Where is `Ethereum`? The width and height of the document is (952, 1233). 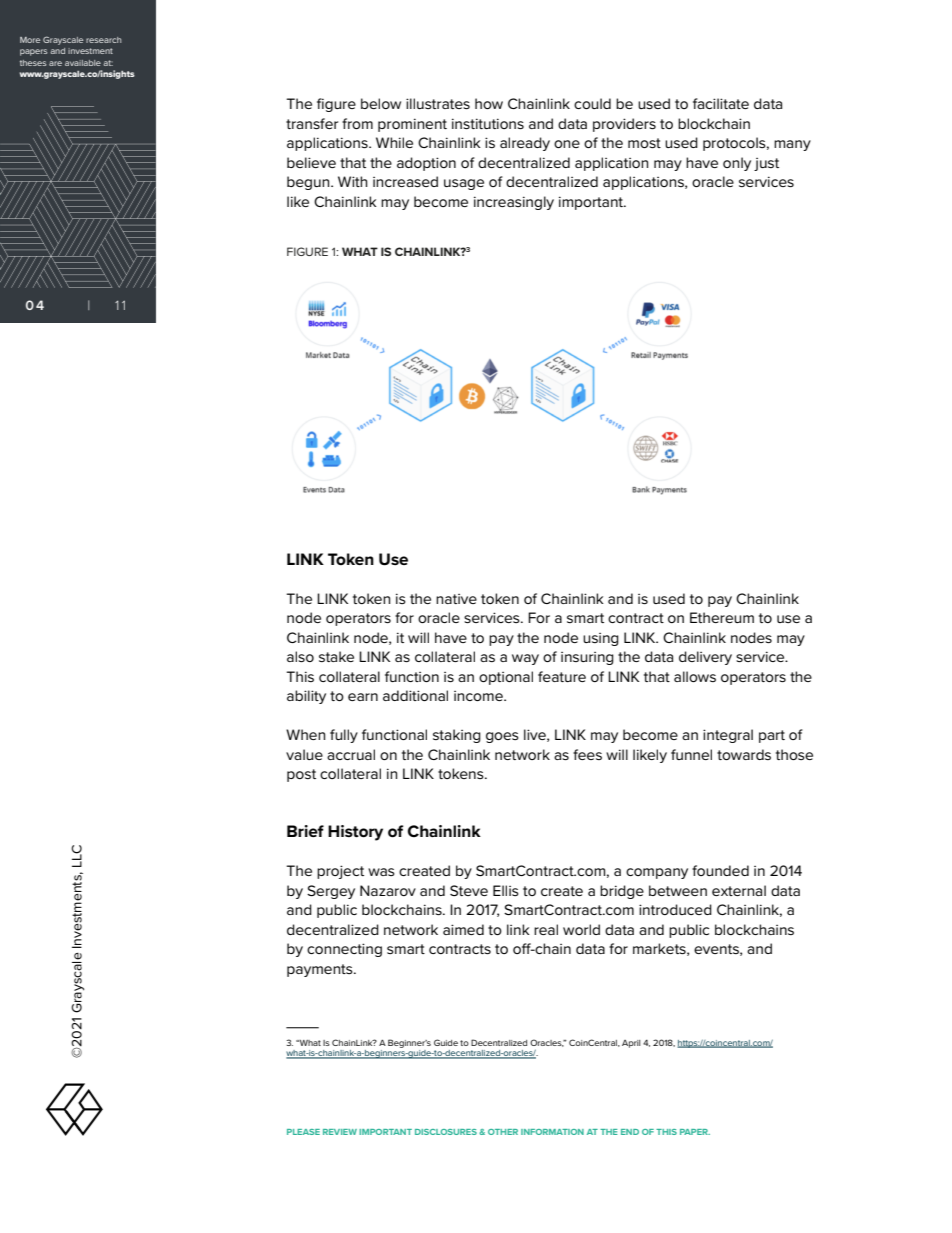 Ethereum is located at coordinates (722, 617).
